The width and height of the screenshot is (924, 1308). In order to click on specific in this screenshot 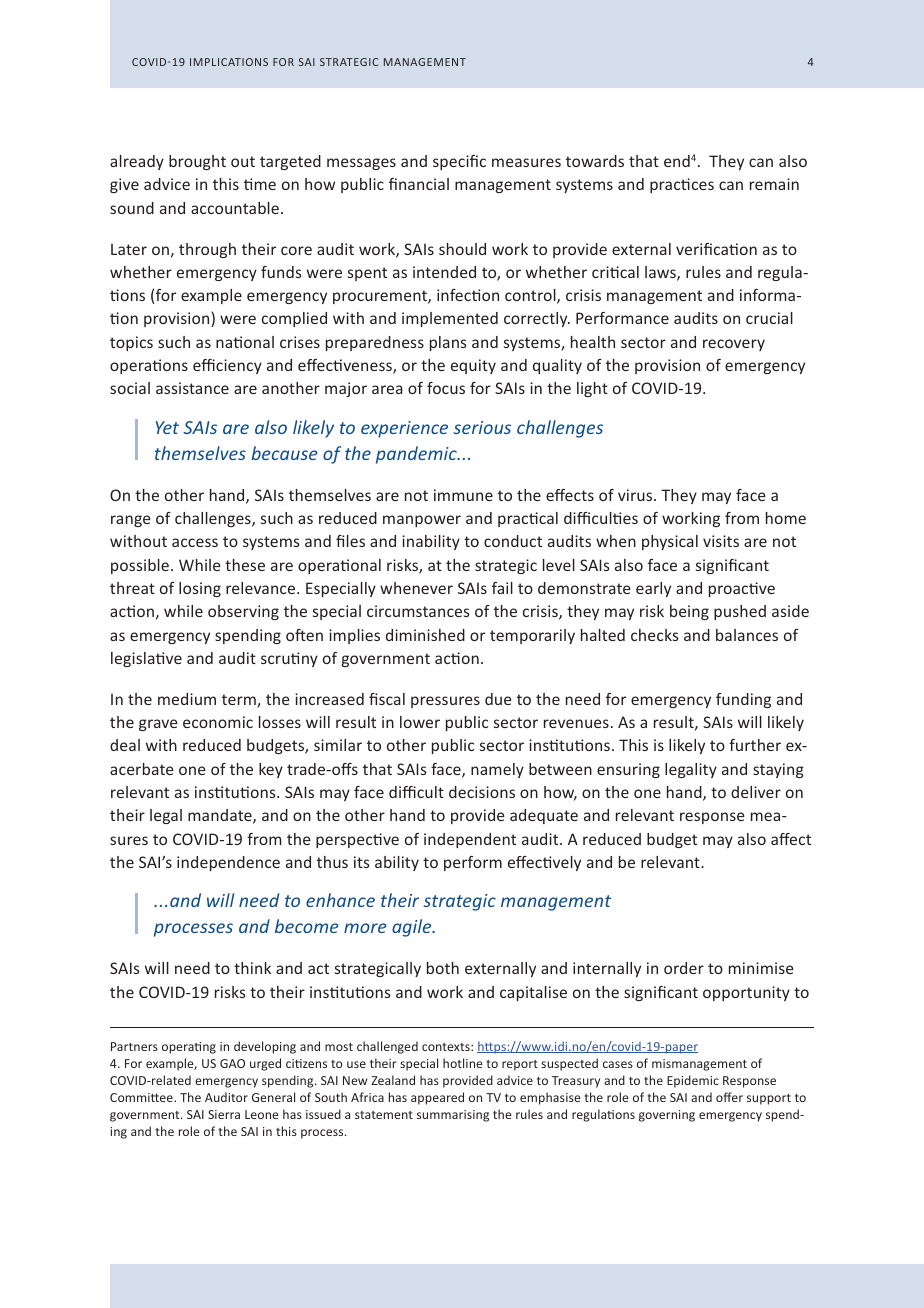, I will do `click(459, 162)`.
